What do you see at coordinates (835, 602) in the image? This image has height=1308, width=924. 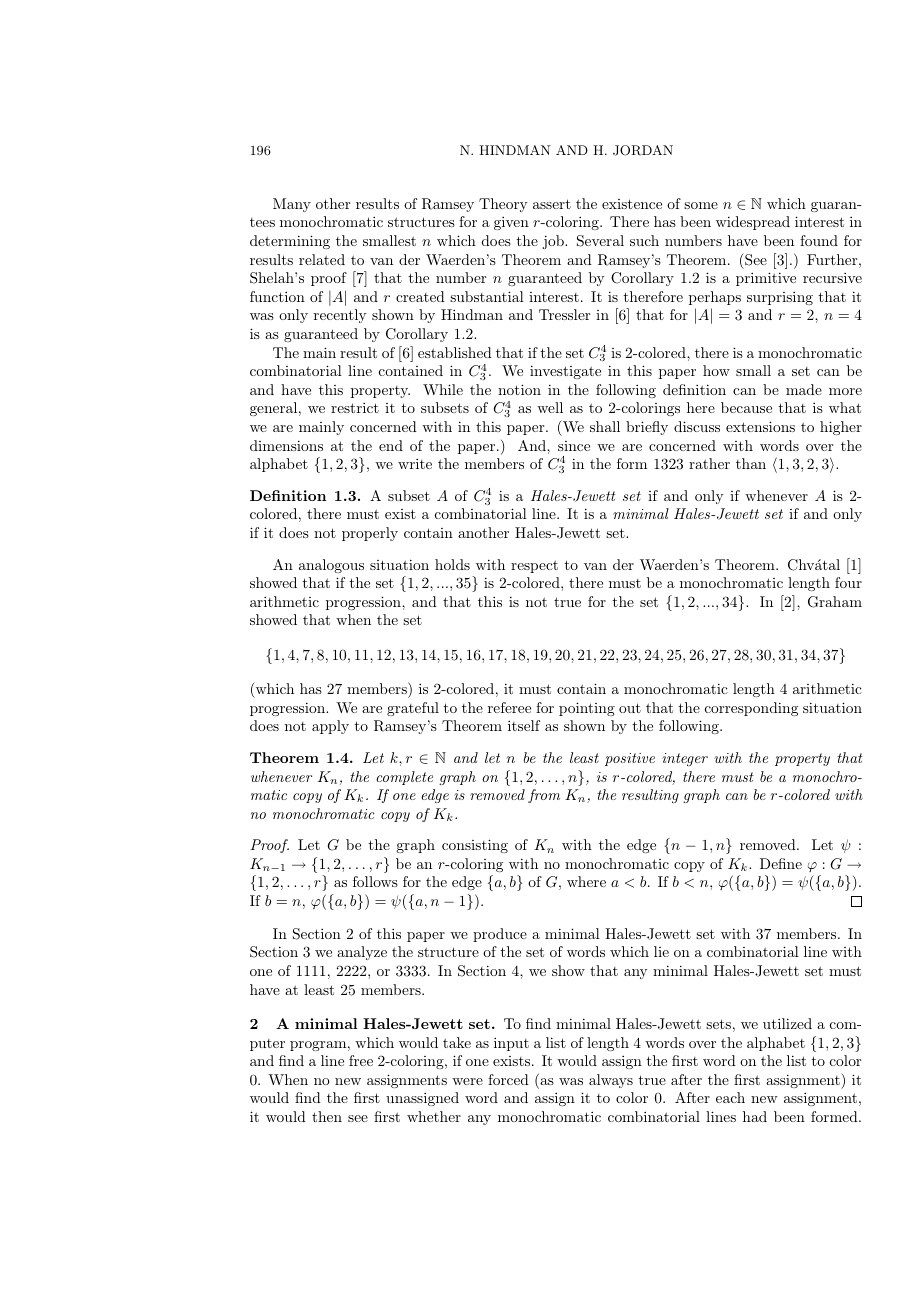 I see `Graham` at bounding box center [835, 602].
